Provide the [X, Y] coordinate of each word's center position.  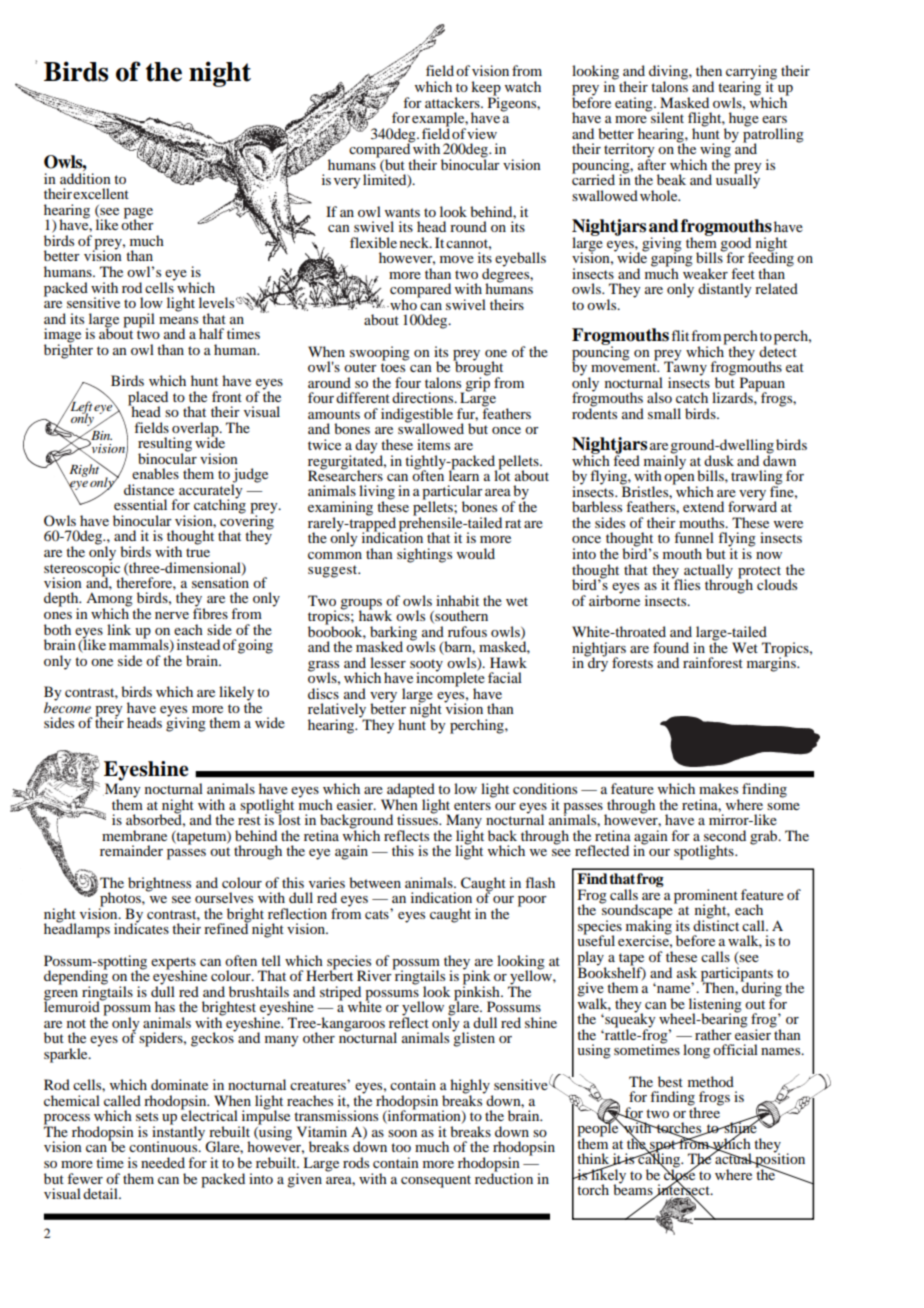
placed [148, 399]
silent [666, 116]
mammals [140, 645]
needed [163, 1162]
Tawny [685, 369]
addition [85, 178]
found [671, 647]
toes [393, 367]
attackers [453, 102]
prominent [706, 897]
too [401, 1147]
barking [393, 634]
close [679, 1174]
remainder [131, 850]
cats [378, 914]
